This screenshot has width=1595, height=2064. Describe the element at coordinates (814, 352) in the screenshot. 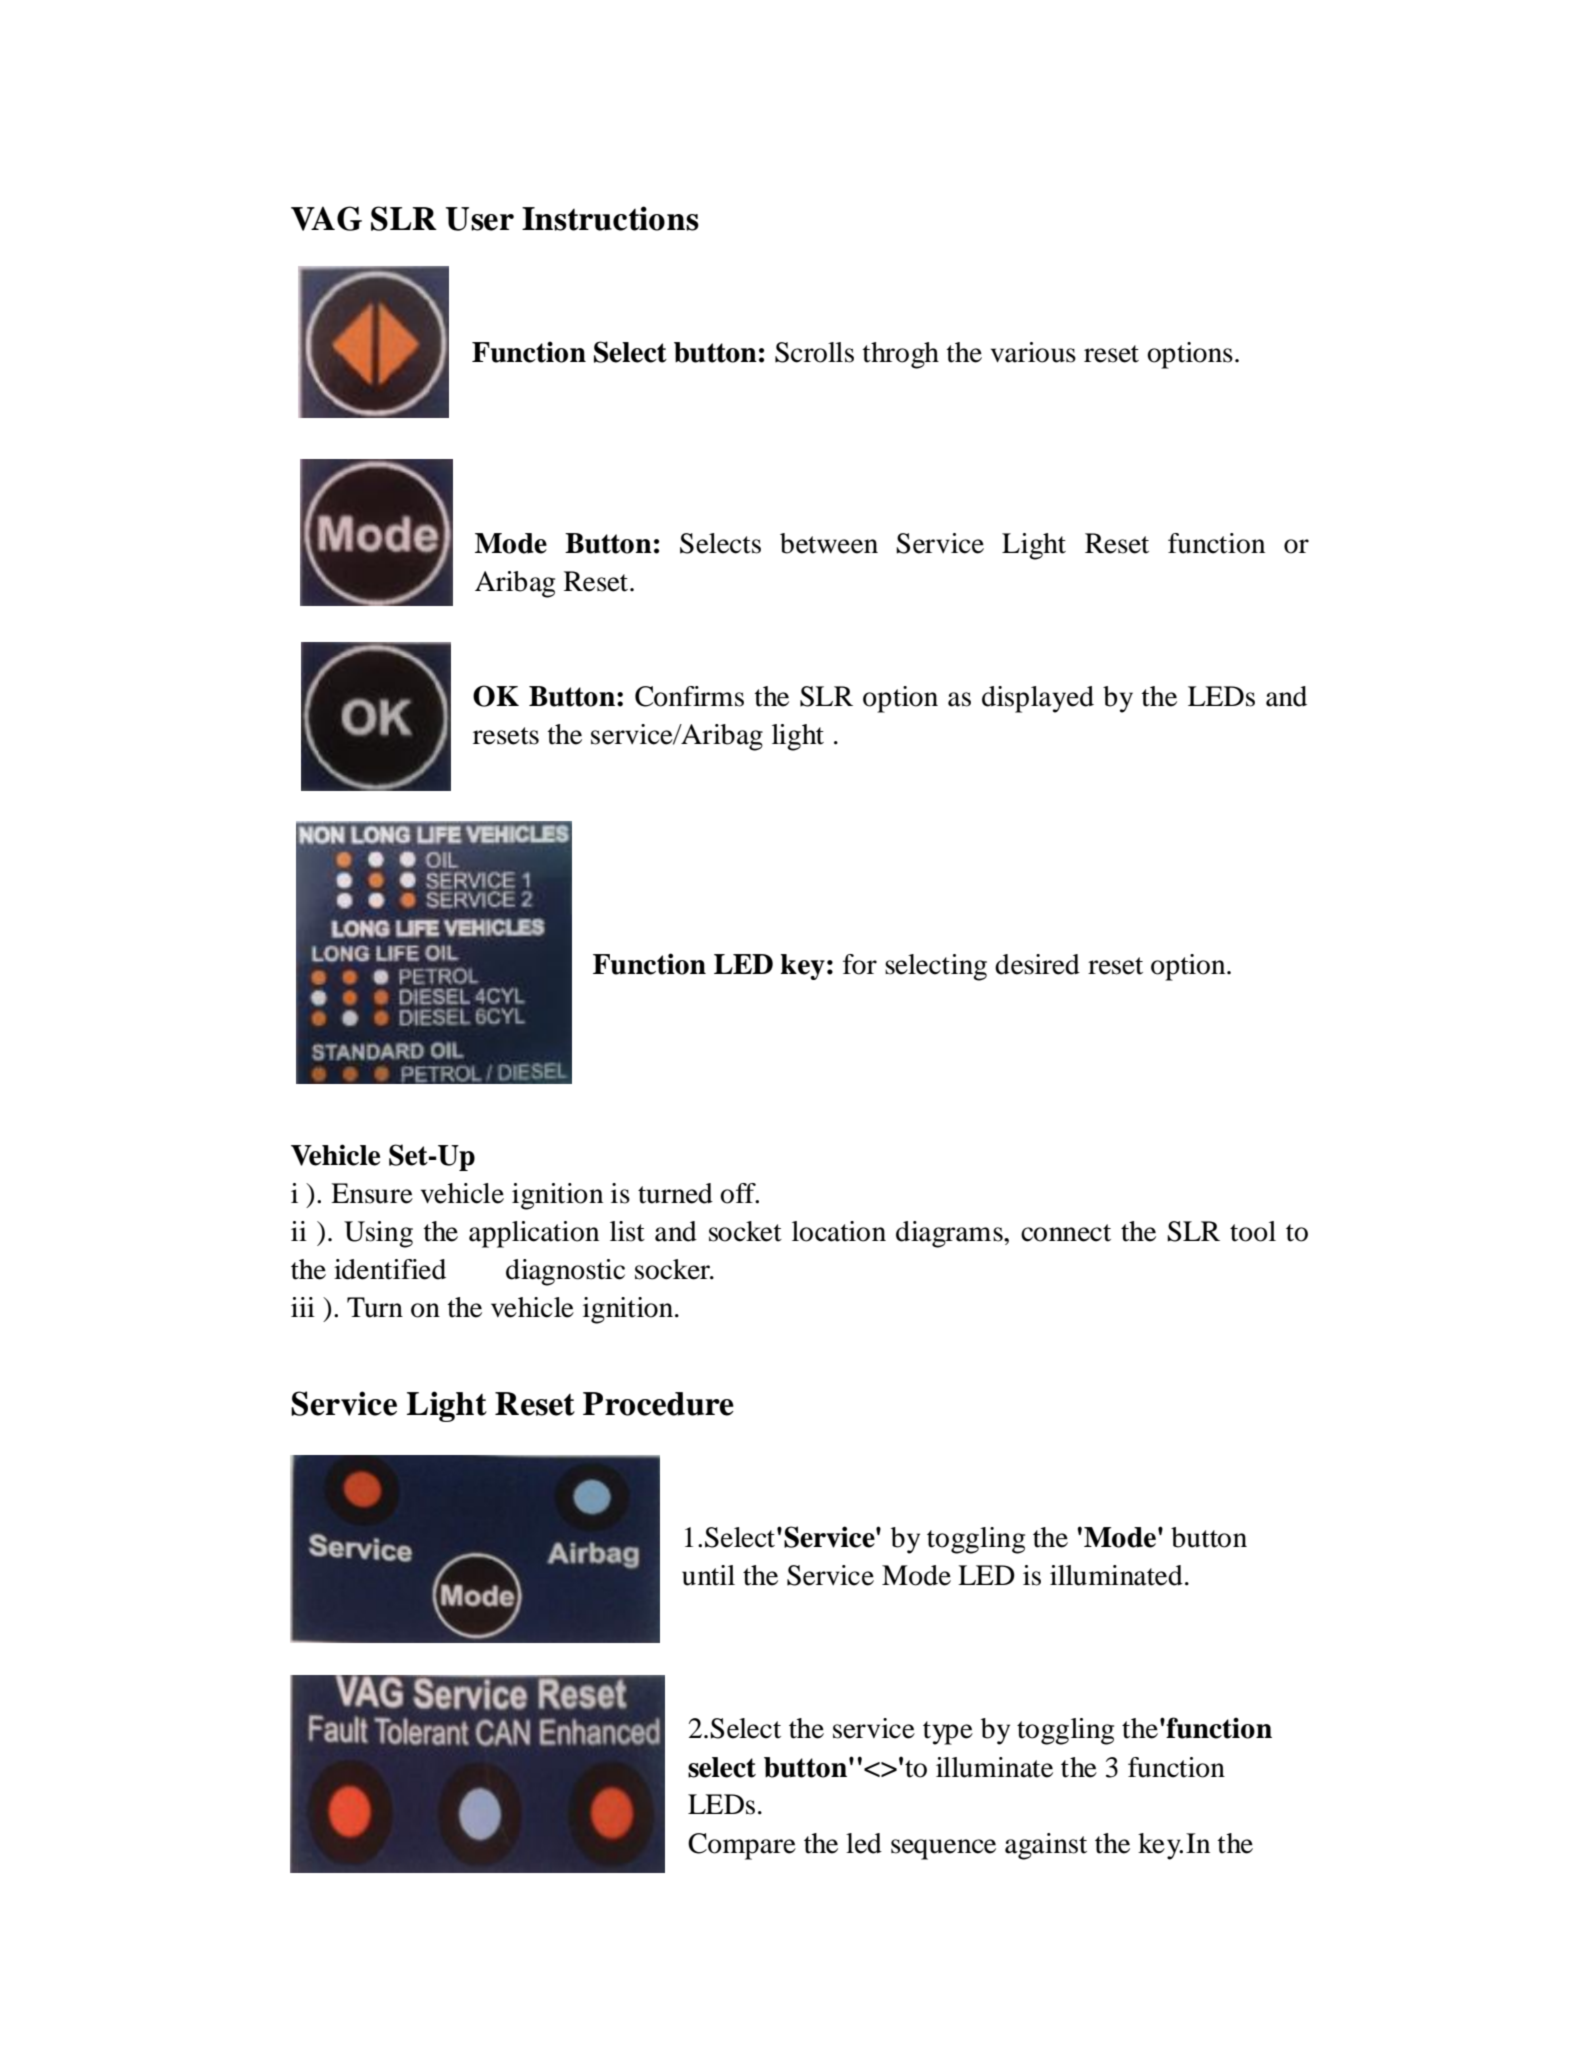

I see `Scrolls` at that location.
